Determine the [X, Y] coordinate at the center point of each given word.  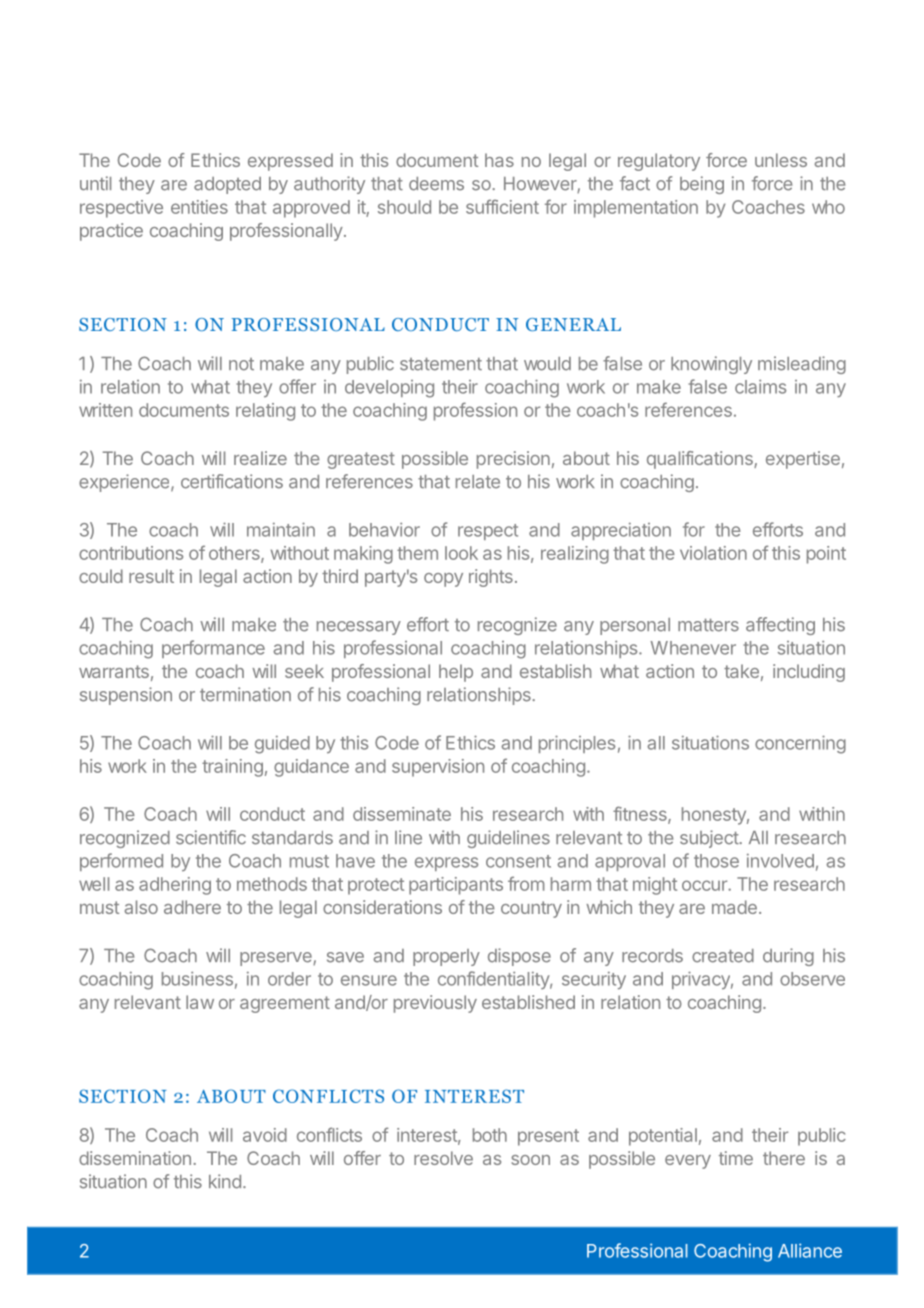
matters [708, 625]
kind [225, 1181]
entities [199, 207]
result [151, 576]
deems [436, 184]
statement [441, 364]
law [200, 1002]
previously [435, 1004]
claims [760, 386]
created [723, 956]
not [241, 364]
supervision [438, 768]
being [702, 185]
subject [710, 839]
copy [443, 580]
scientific [211, 837]
